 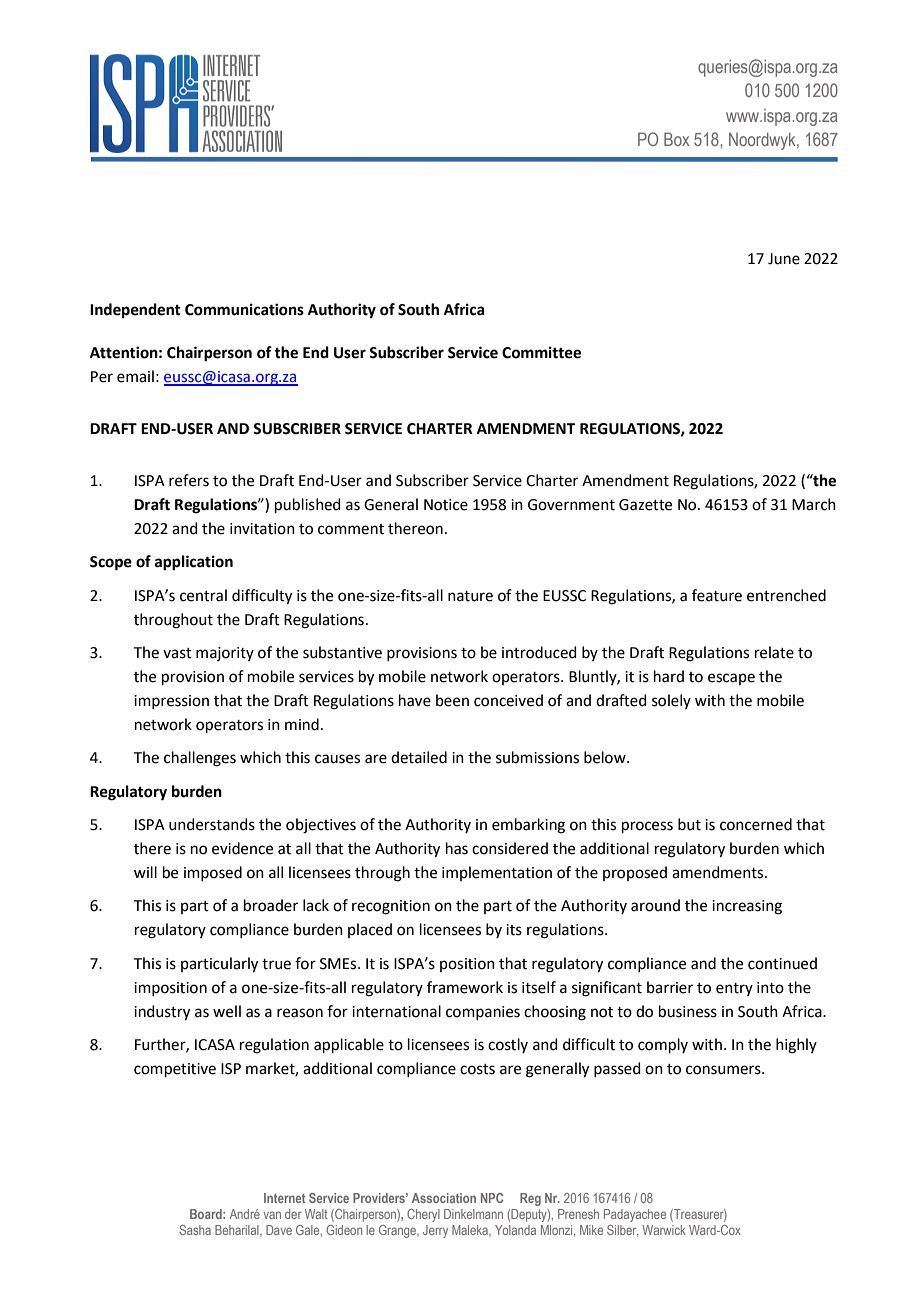 I want to click on has, so click(x=457, y=848).
